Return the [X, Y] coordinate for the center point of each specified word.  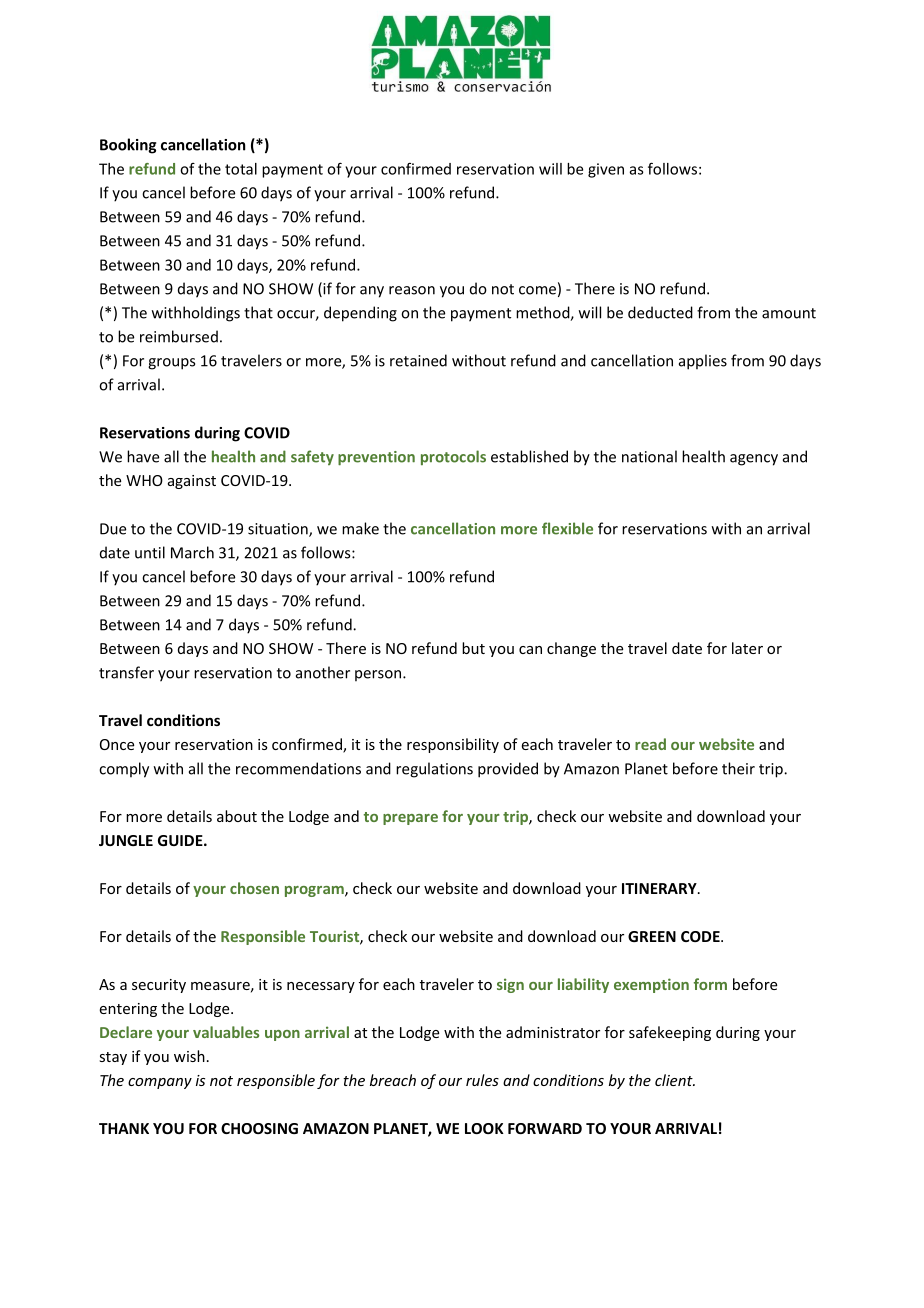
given [606, 170]
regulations [434, 770]
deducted [660, 312]
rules [482, 1080]
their [738, 768]
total [241, 169]
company [160, 1083]
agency [754, 460]
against [192, 482]
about [237, 816]
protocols [453, 457]
